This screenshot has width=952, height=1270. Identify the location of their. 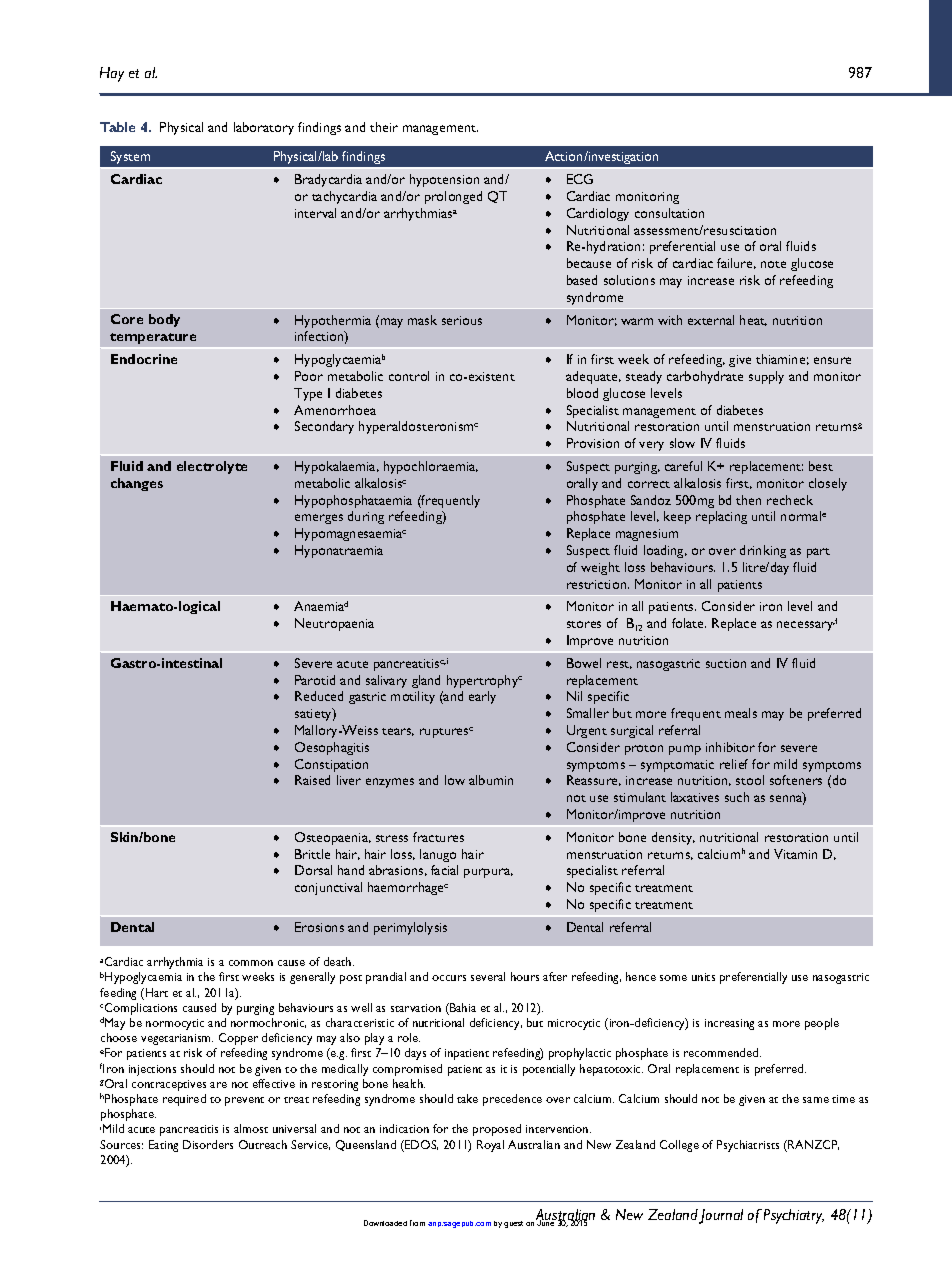
(384, 127).
